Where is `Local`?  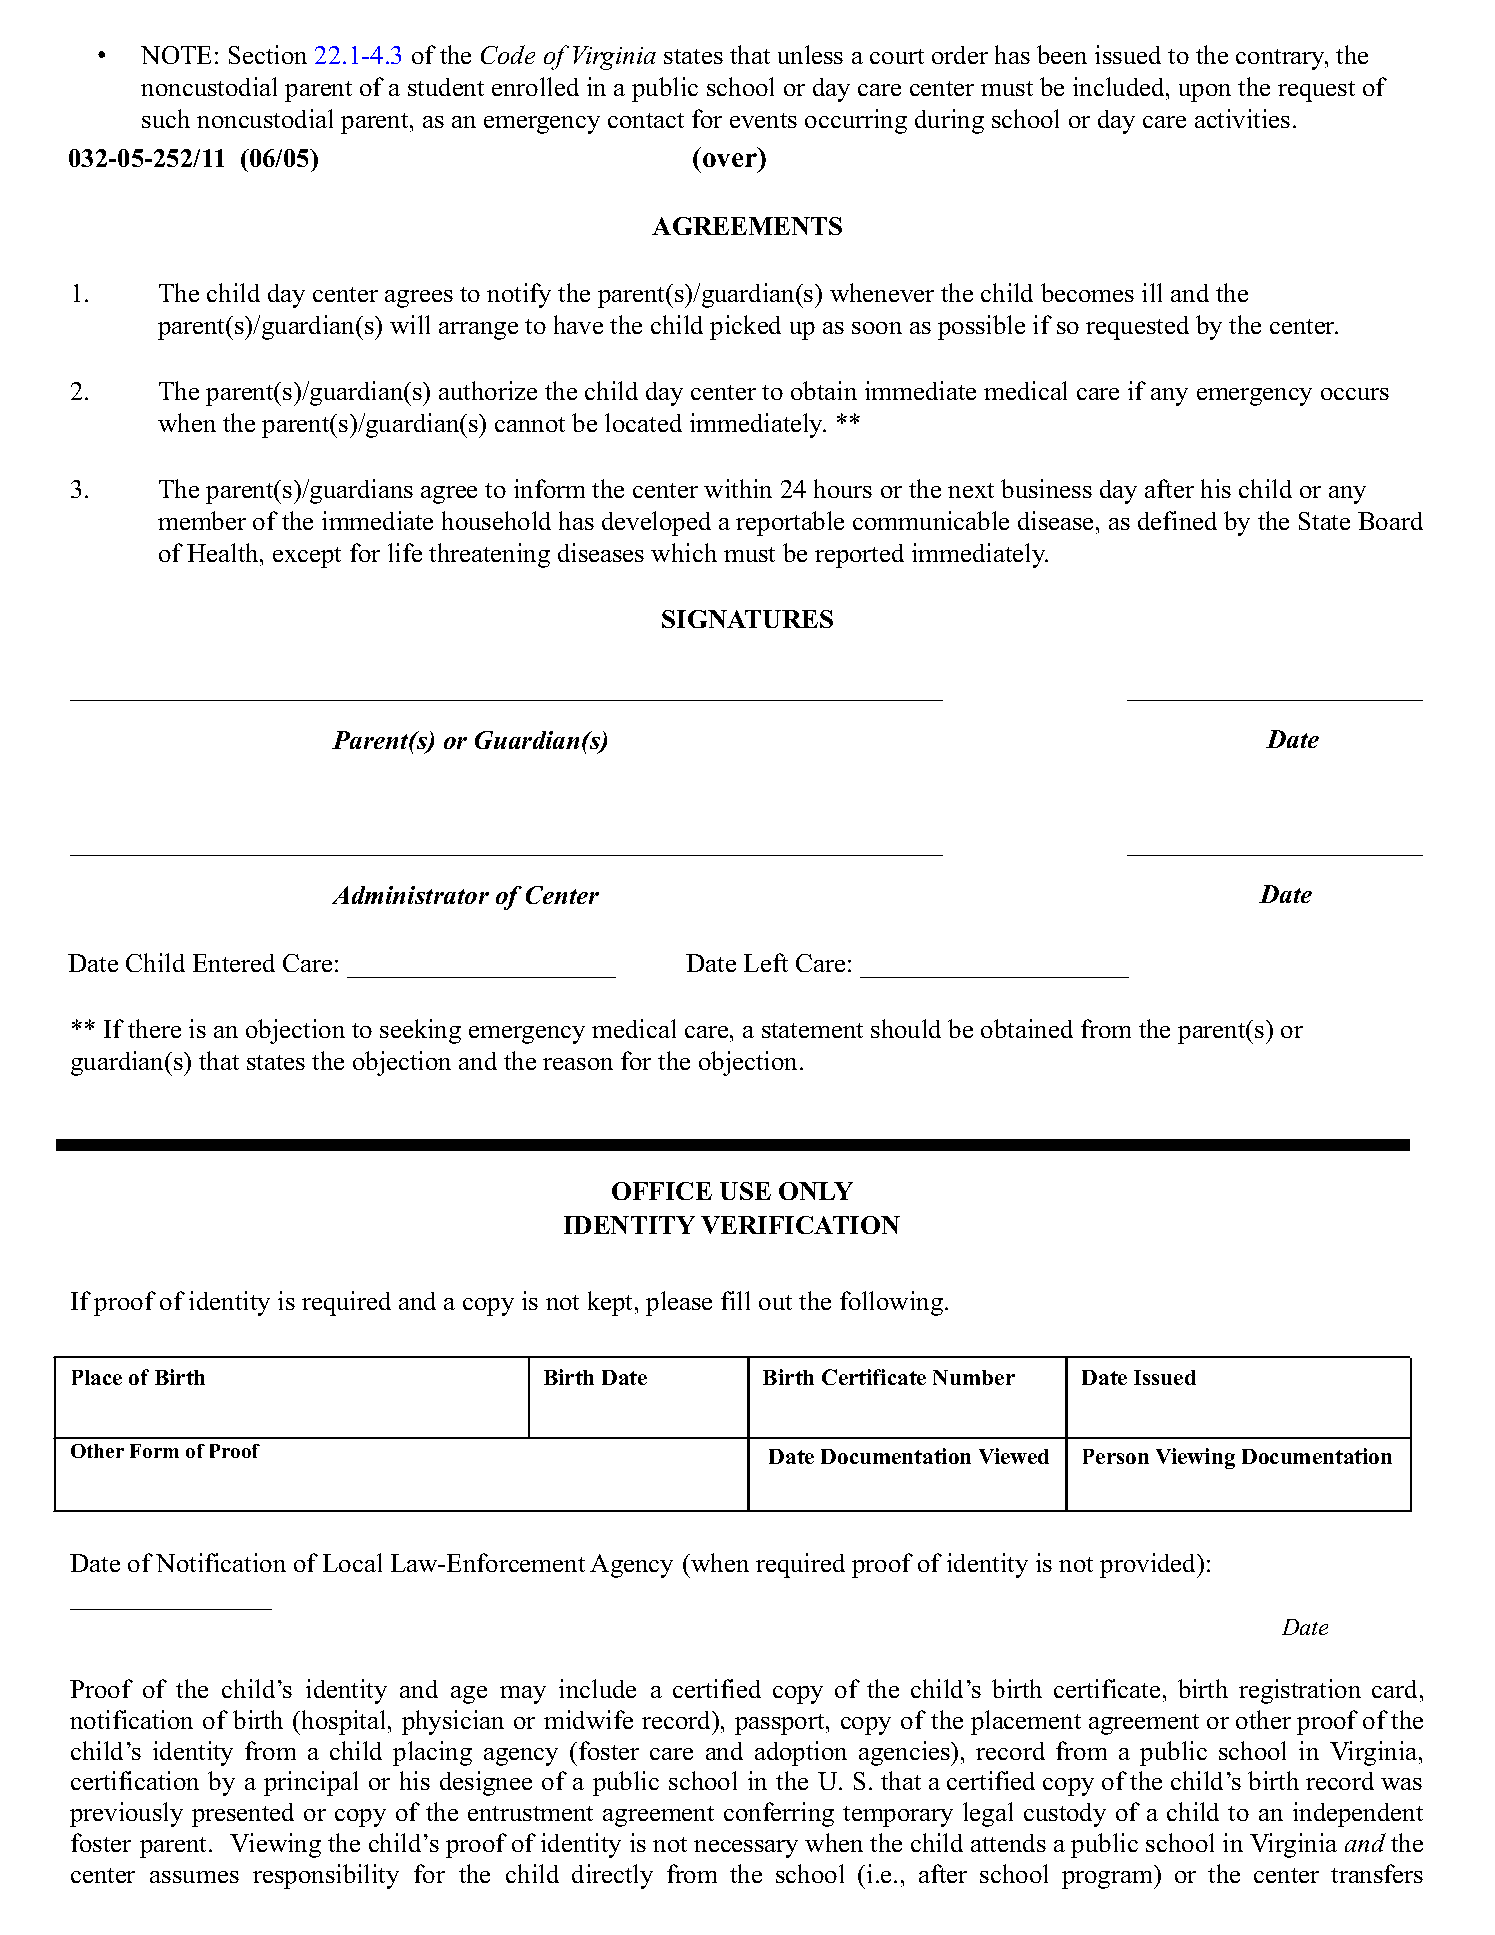 Local is located at coordinates (352, 1562).
